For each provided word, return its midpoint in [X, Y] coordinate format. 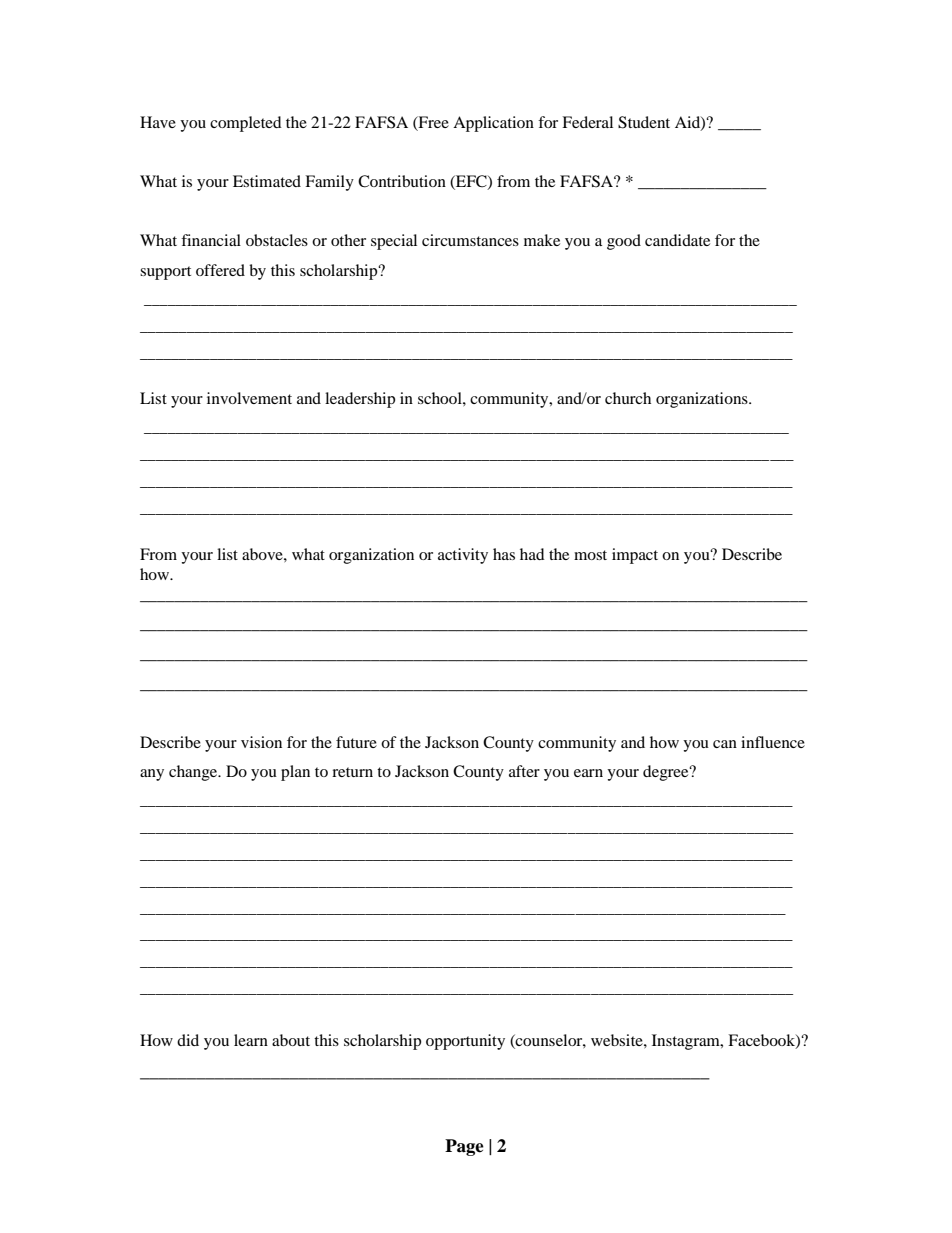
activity [463, 556]
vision [261, 742]
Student [644, 122]
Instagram [687, 1042]
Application [493, 124]
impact [635, 556]
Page [464, 1147]
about [291, 1040]
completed [246, 124]
